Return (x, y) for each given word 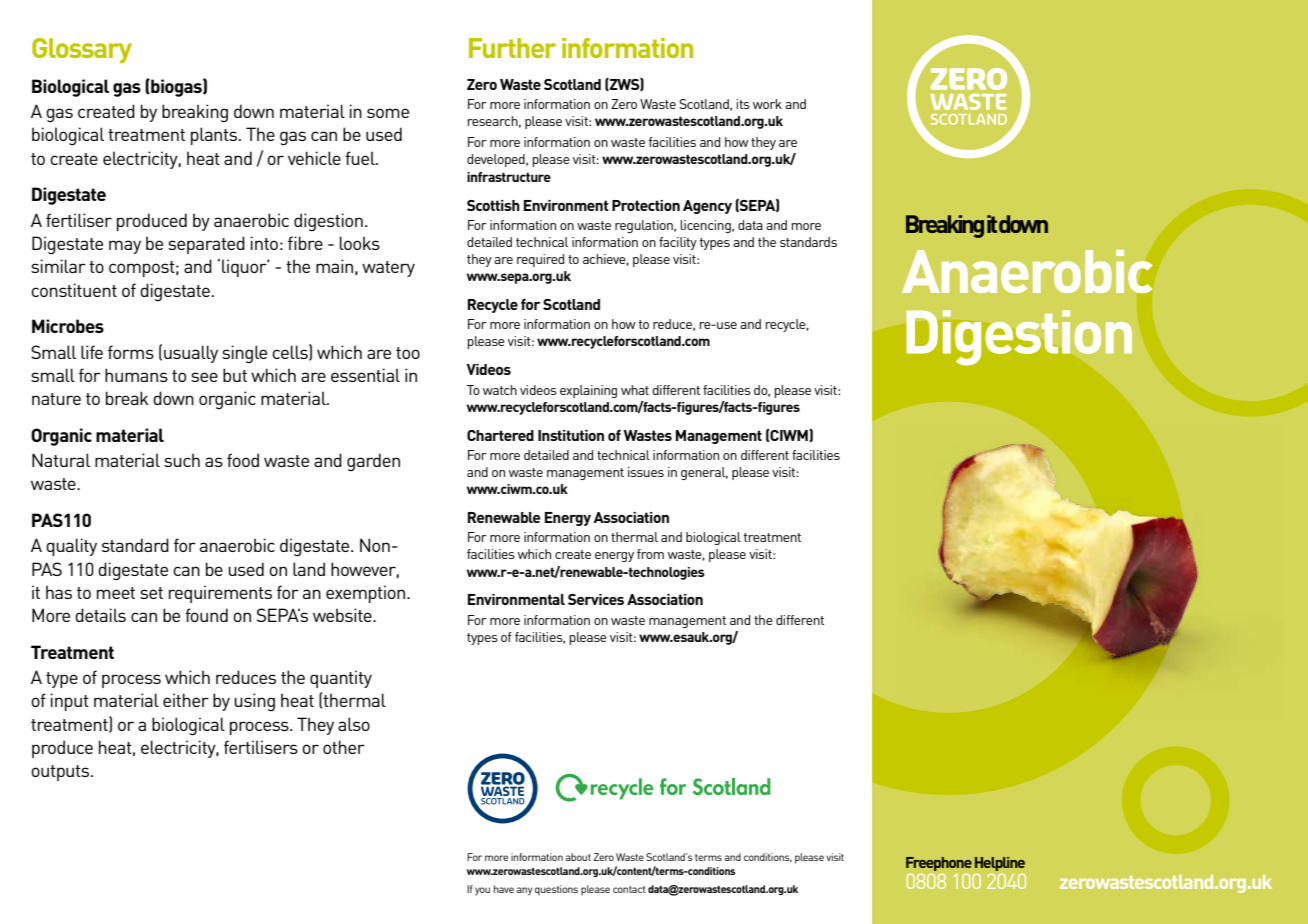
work (767, 104)
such (182, 460)
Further (512, 48)
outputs (61, 773)
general (704, 473)
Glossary (82, 50)
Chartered (500, 435)
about (578, 857)
